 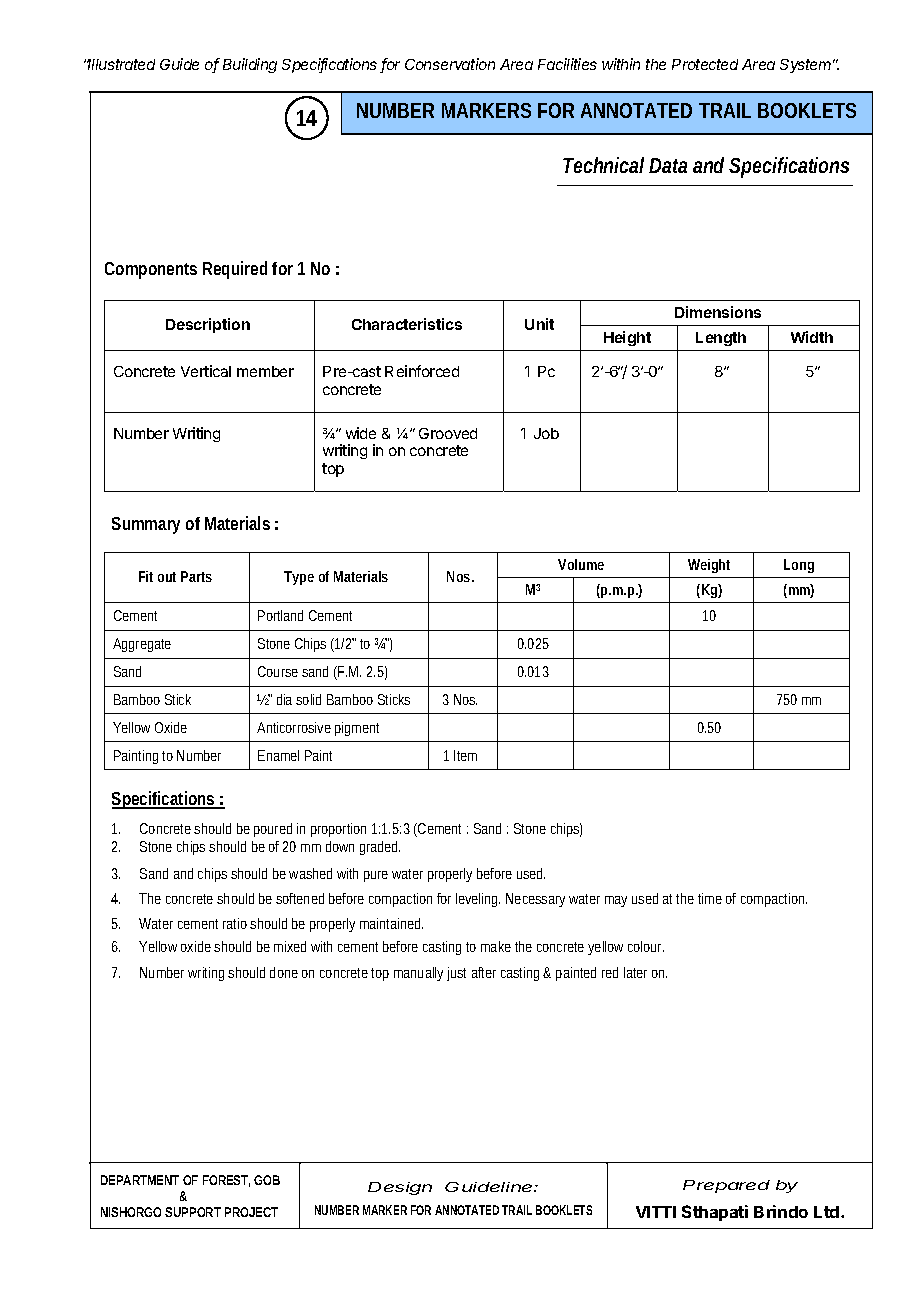 I want to click on Long, so click(x=799, y=566).
